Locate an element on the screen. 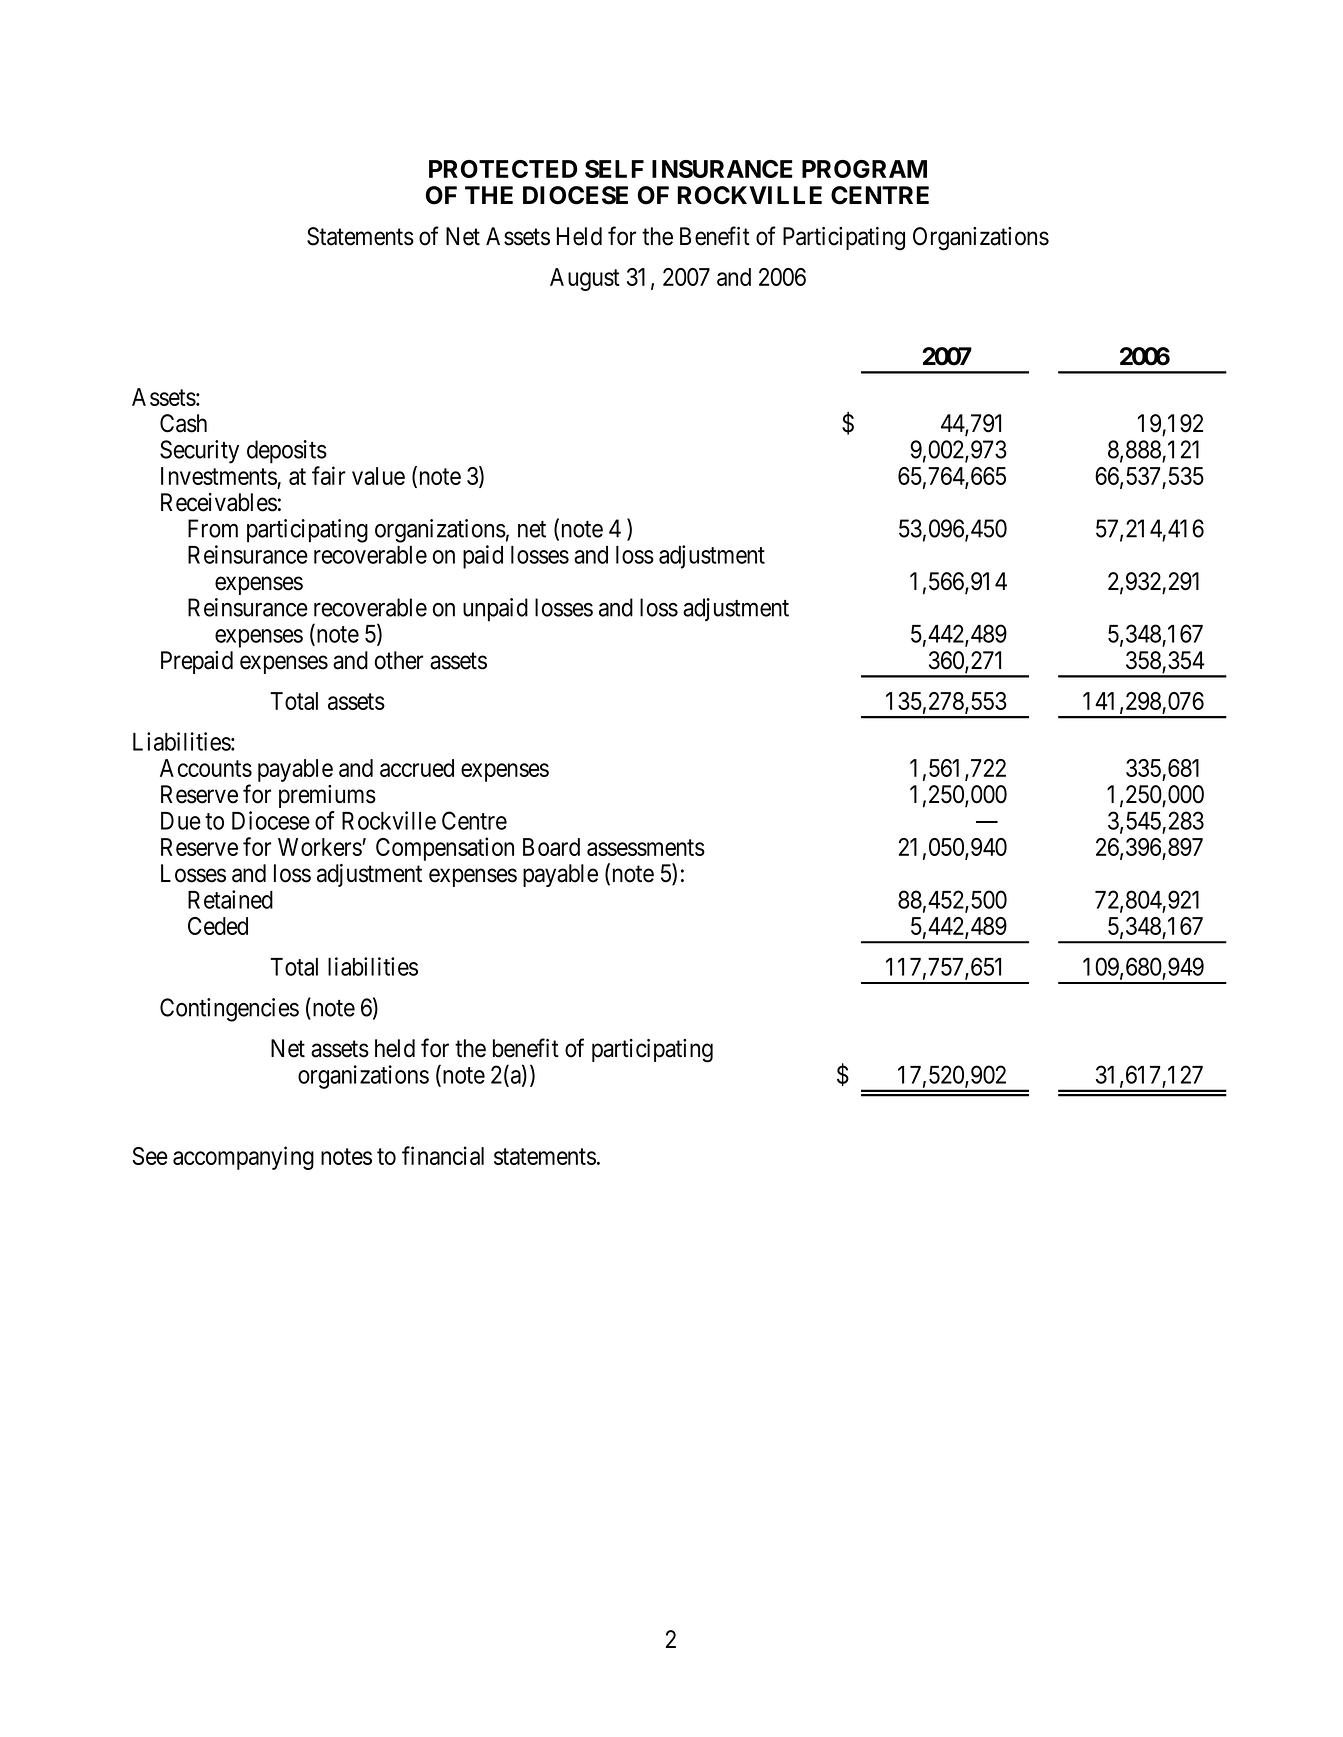 The width and height of the screenshot is (1343, 1737). SELF is located at coordinates (614, 169).
